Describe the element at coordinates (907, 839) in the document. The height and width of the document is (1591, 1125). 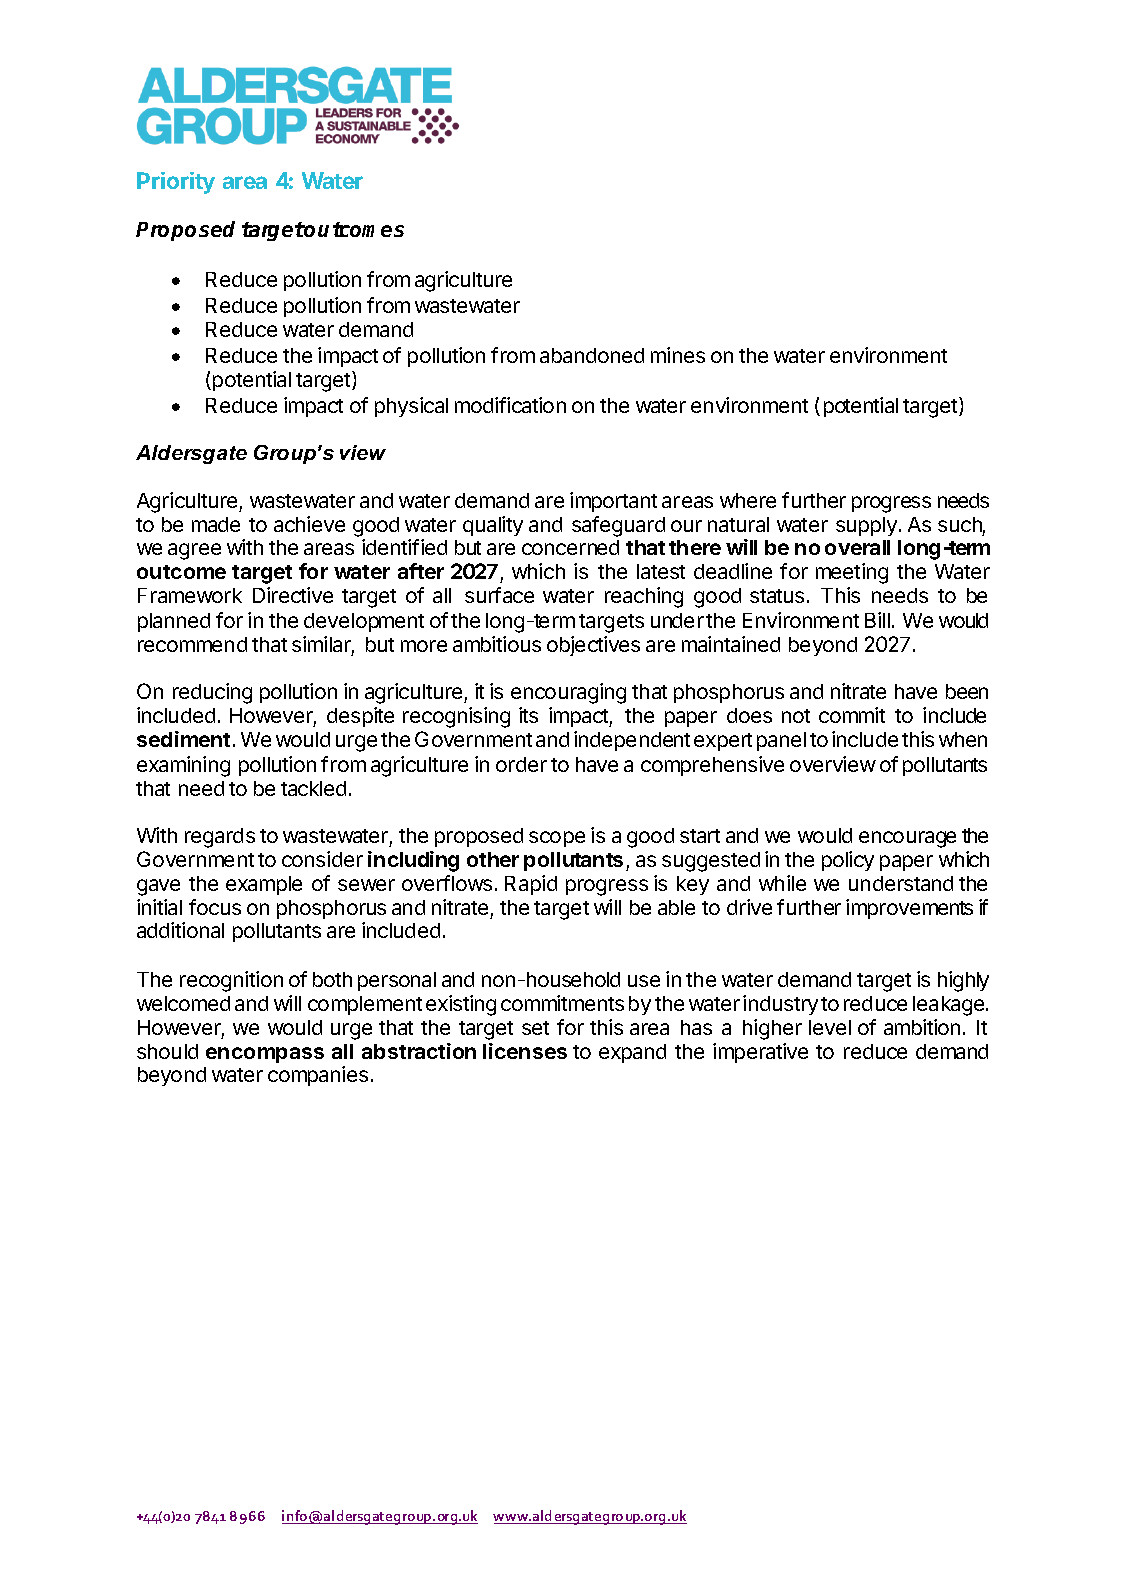
I see `encourage` at that location.
